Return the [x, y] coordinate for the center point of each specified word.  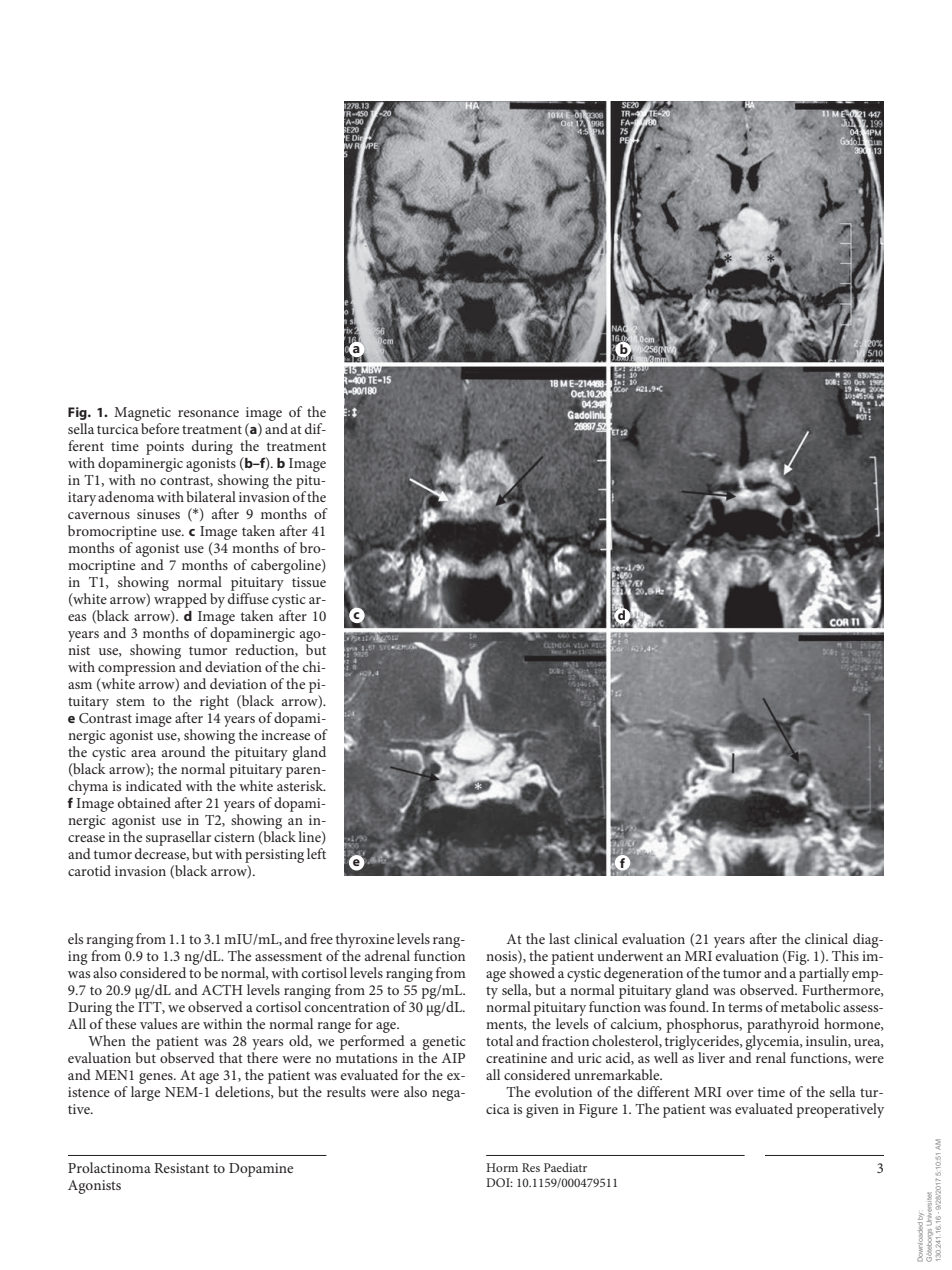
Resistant [181, 1168]
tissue [309, 582]
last [559, 938]
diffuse [248, 598]
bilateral [211, 496]
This [845, 955]
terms [745, 1007]
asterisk [301, 785]
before [160, 428]
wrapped [180, 600]
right [214, 702]
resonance [208, 413]
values [158, 1023]
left [316, 853]
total [499, 1040]
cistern [234, 837]
